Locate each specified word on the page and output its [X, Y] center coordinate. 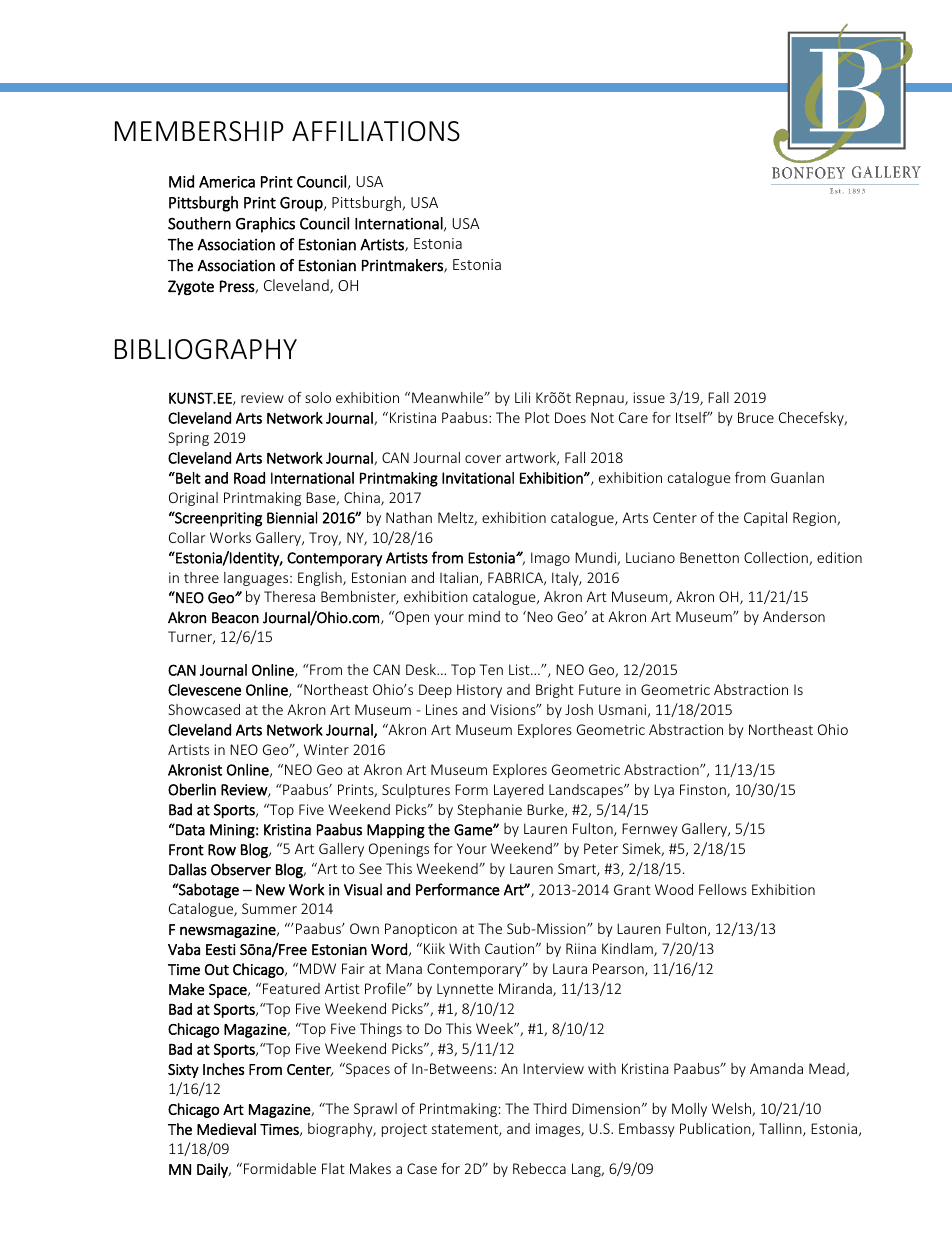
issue [649, 397]
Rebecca [539, 1168]
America [227, 182]
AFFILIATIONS [376, 131]
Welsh [732, 1109]
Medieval [226, 1129]
